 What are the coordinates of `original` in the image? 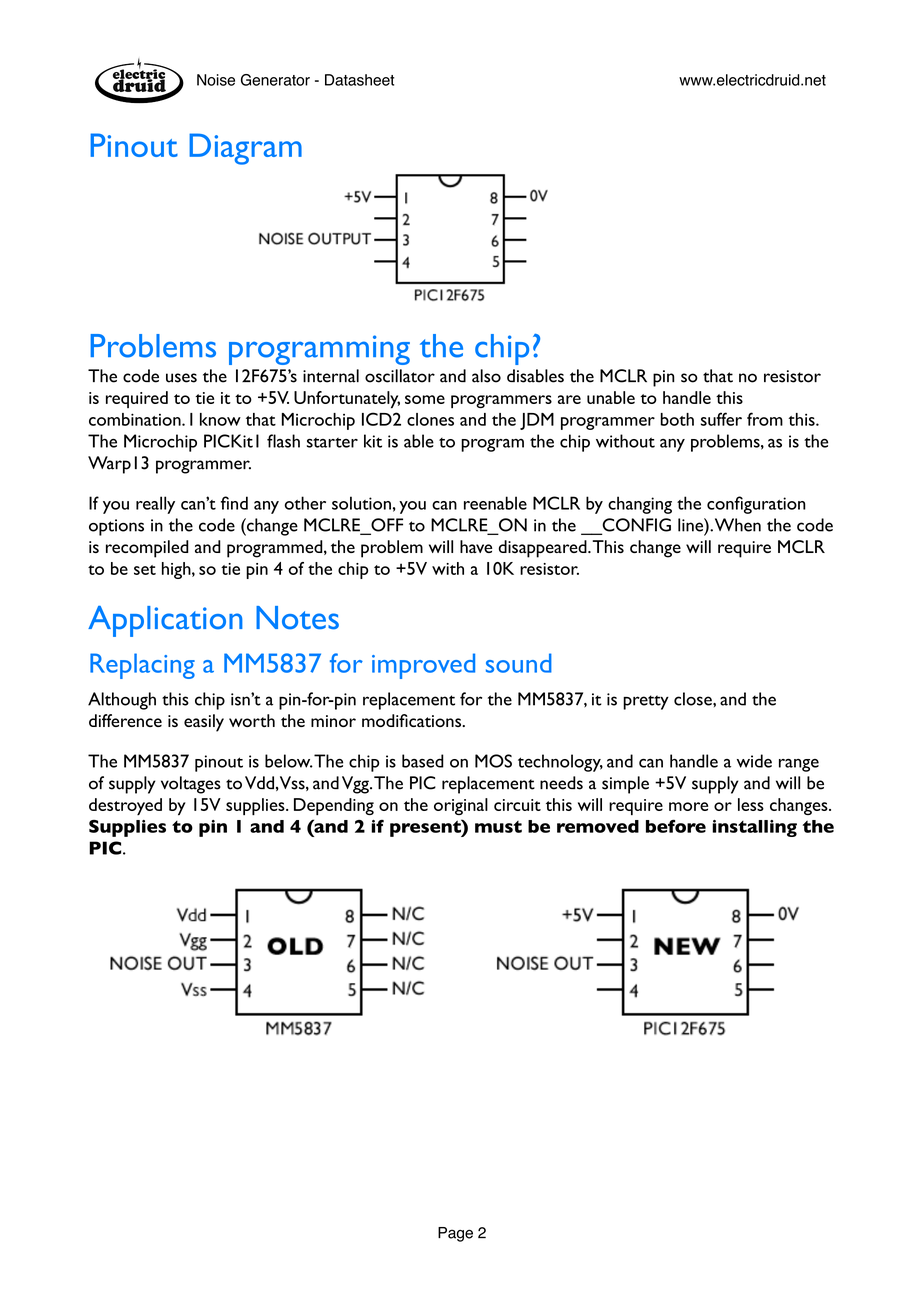 It's located at (461, 806).
